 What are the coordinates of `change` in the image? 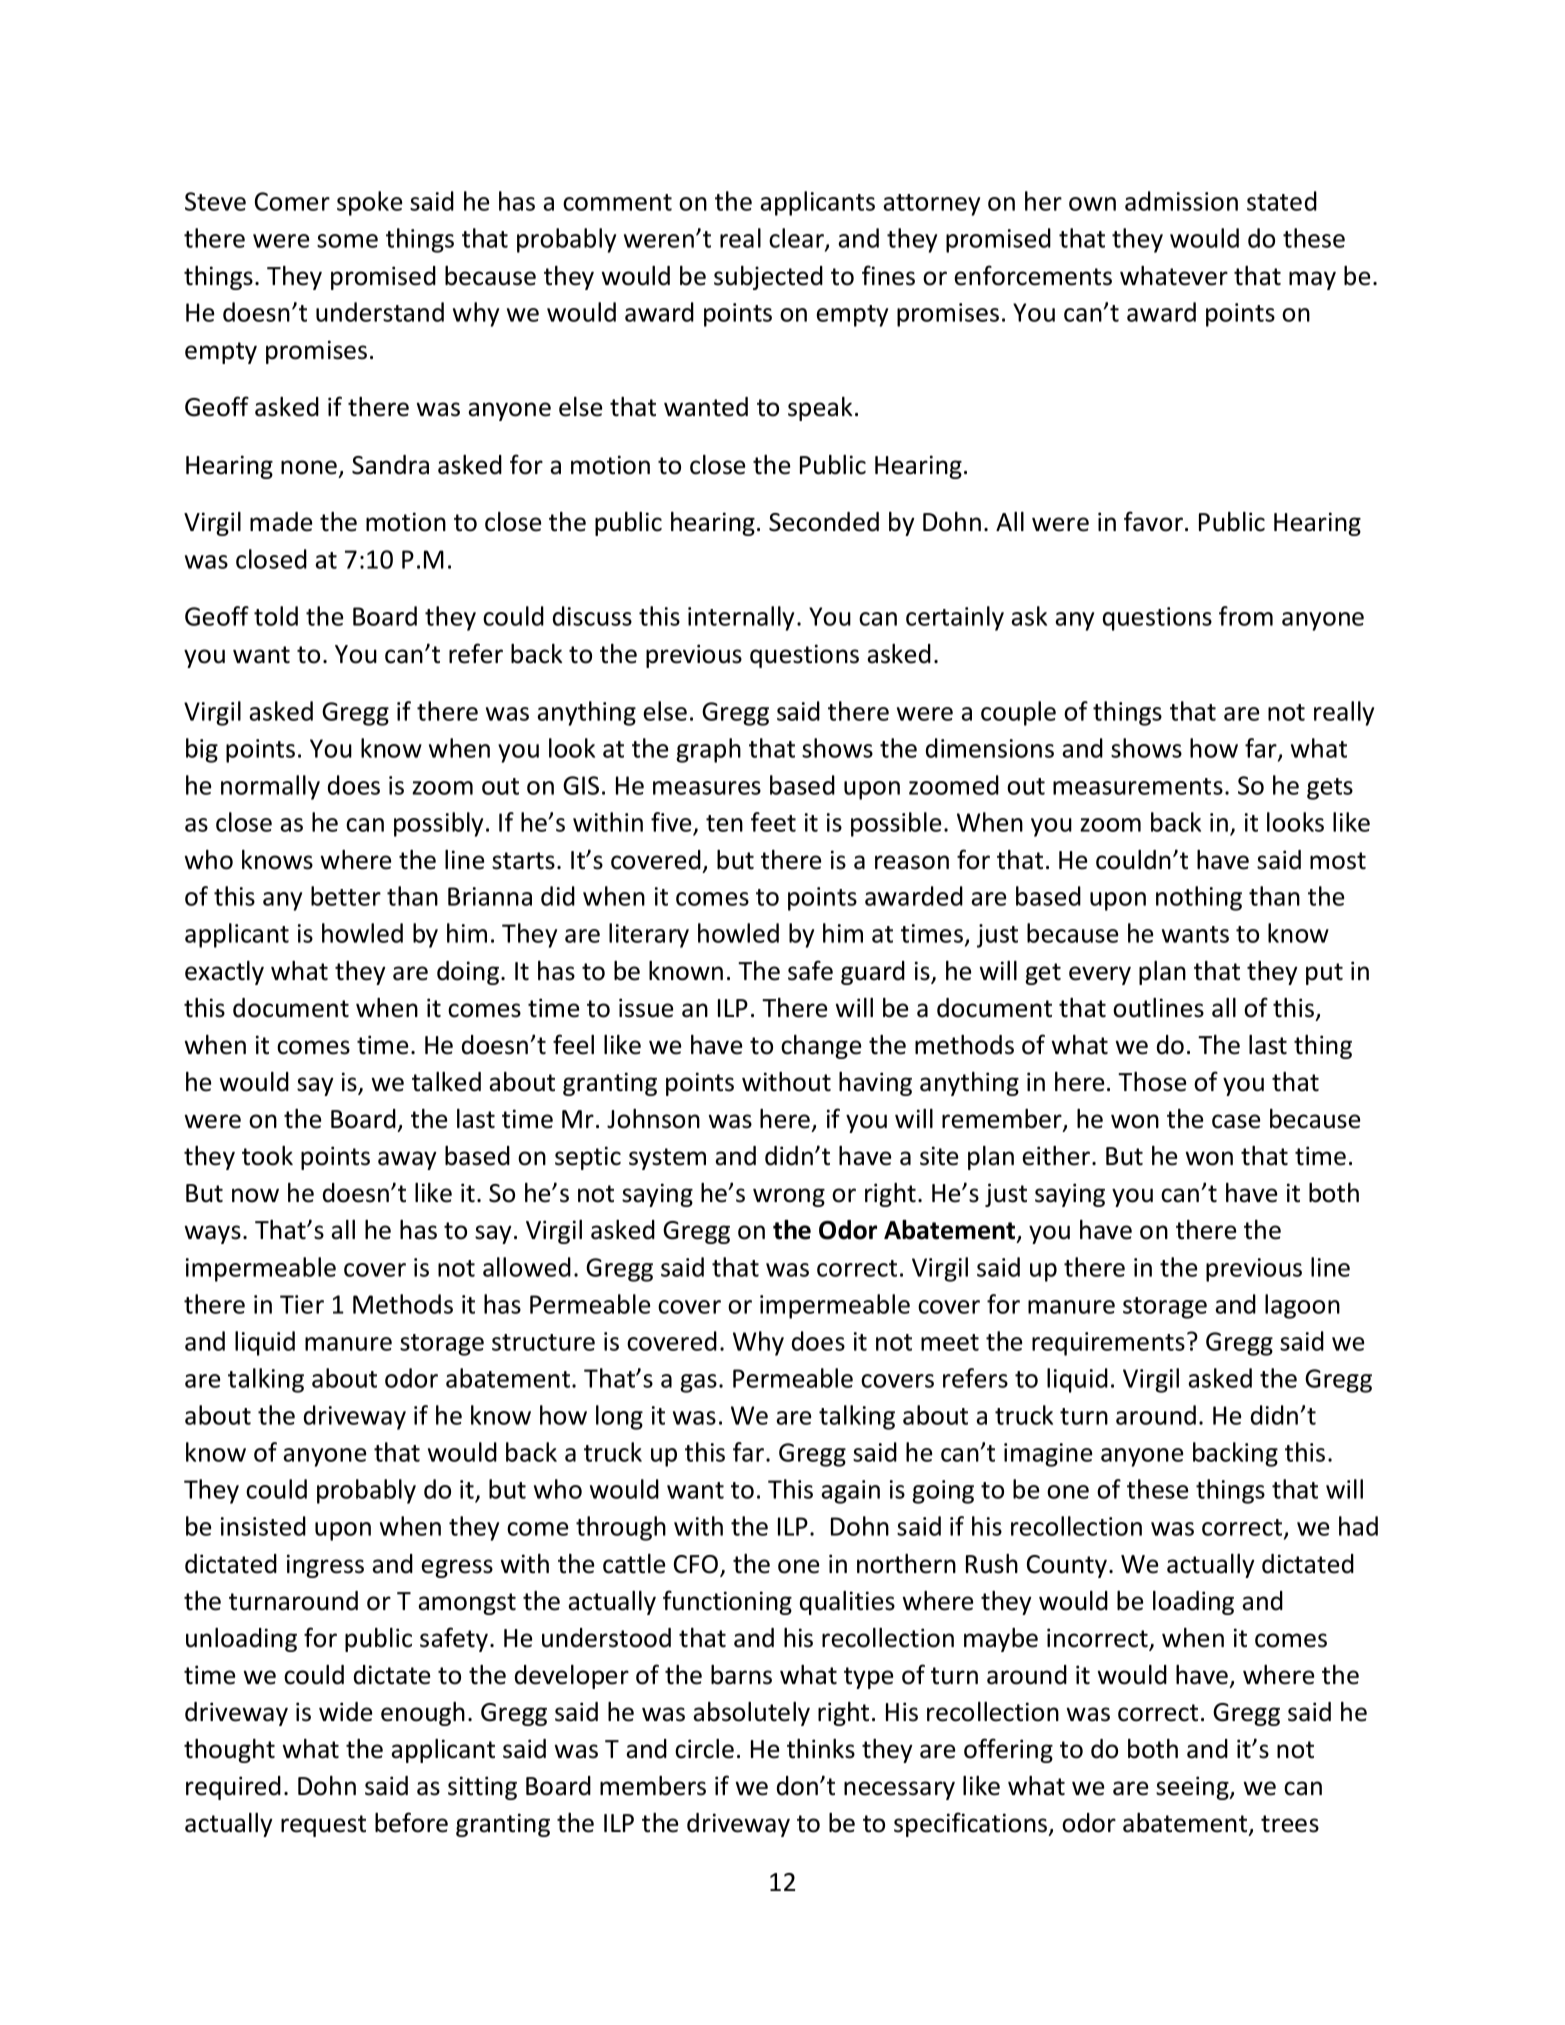 It's located at (821, 1047).
